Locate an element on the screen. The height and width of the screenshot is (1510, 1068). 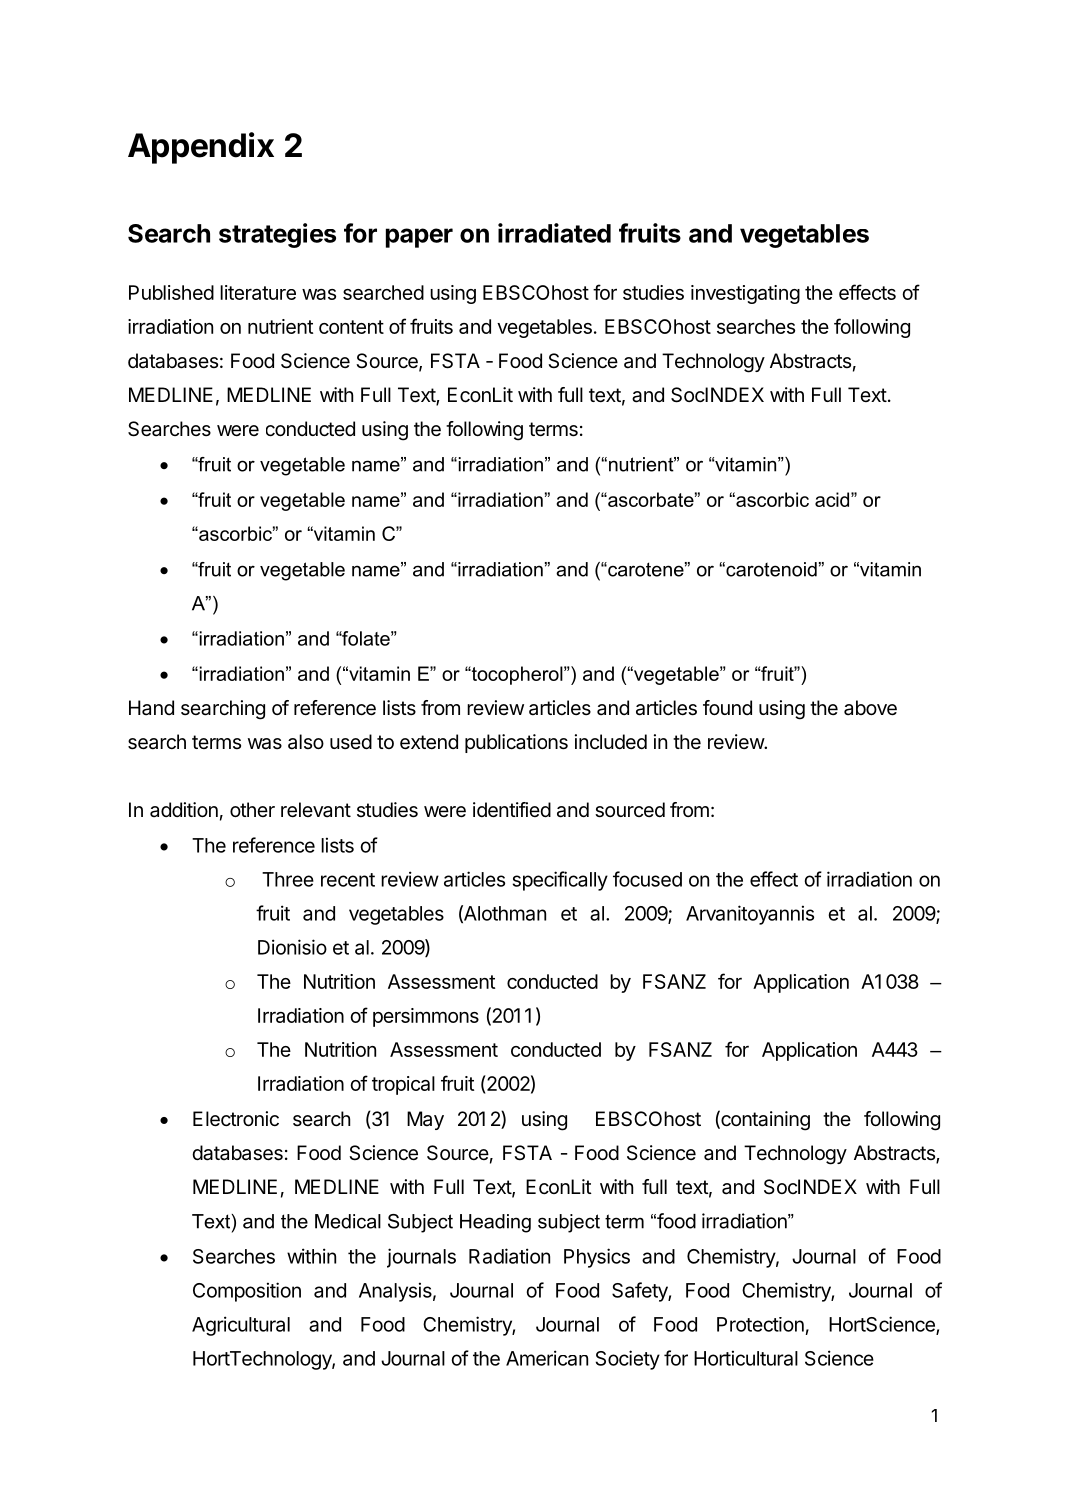
irradiated is located at coordinates (554, 233).
